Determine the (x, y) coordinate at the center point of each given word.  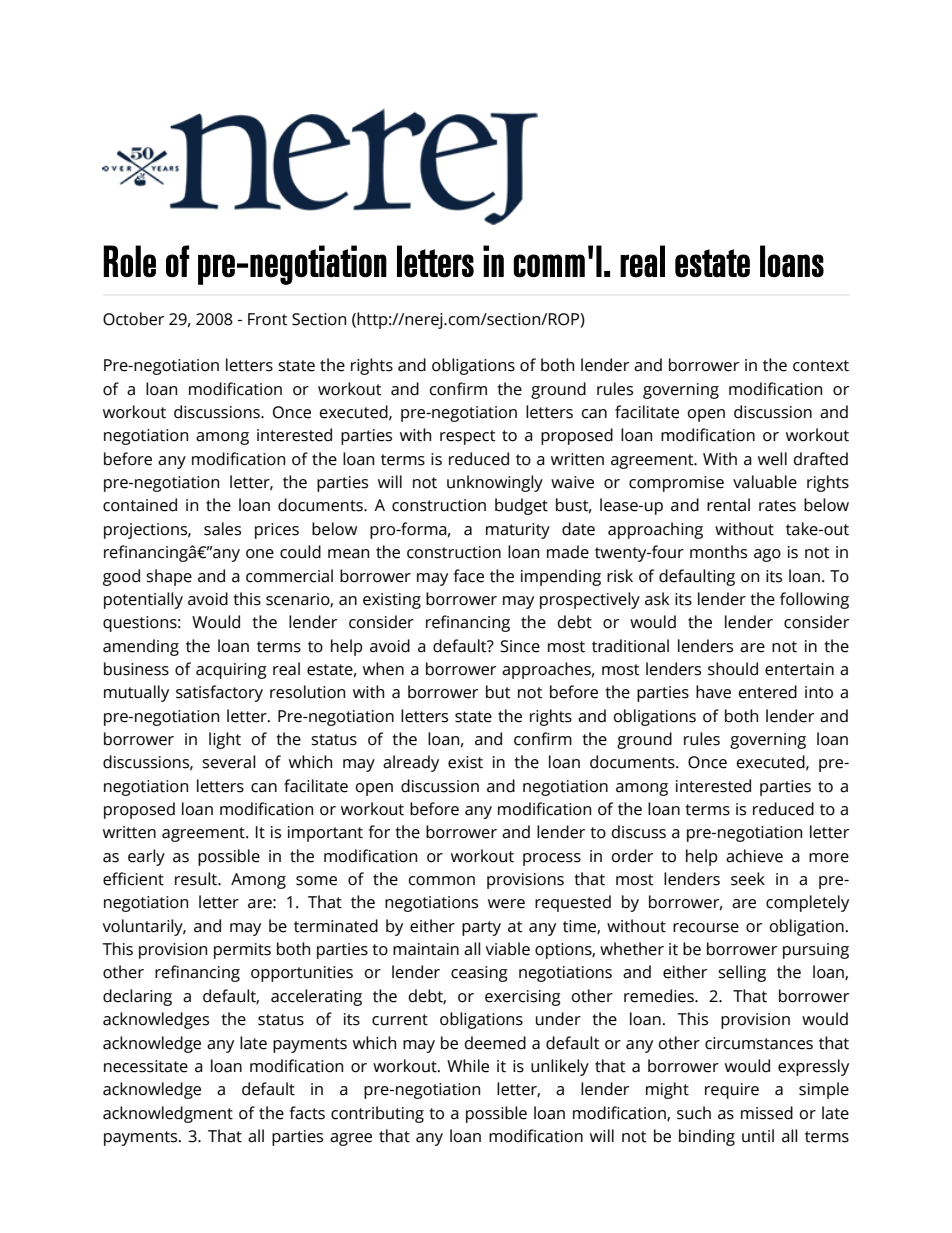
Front (268, 319)
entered (768, 692)
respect (468, 437)
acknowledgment (168, 1114)
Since (520, 646)
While (468, 1066)
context (821, 366)
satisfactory (219, 693)
